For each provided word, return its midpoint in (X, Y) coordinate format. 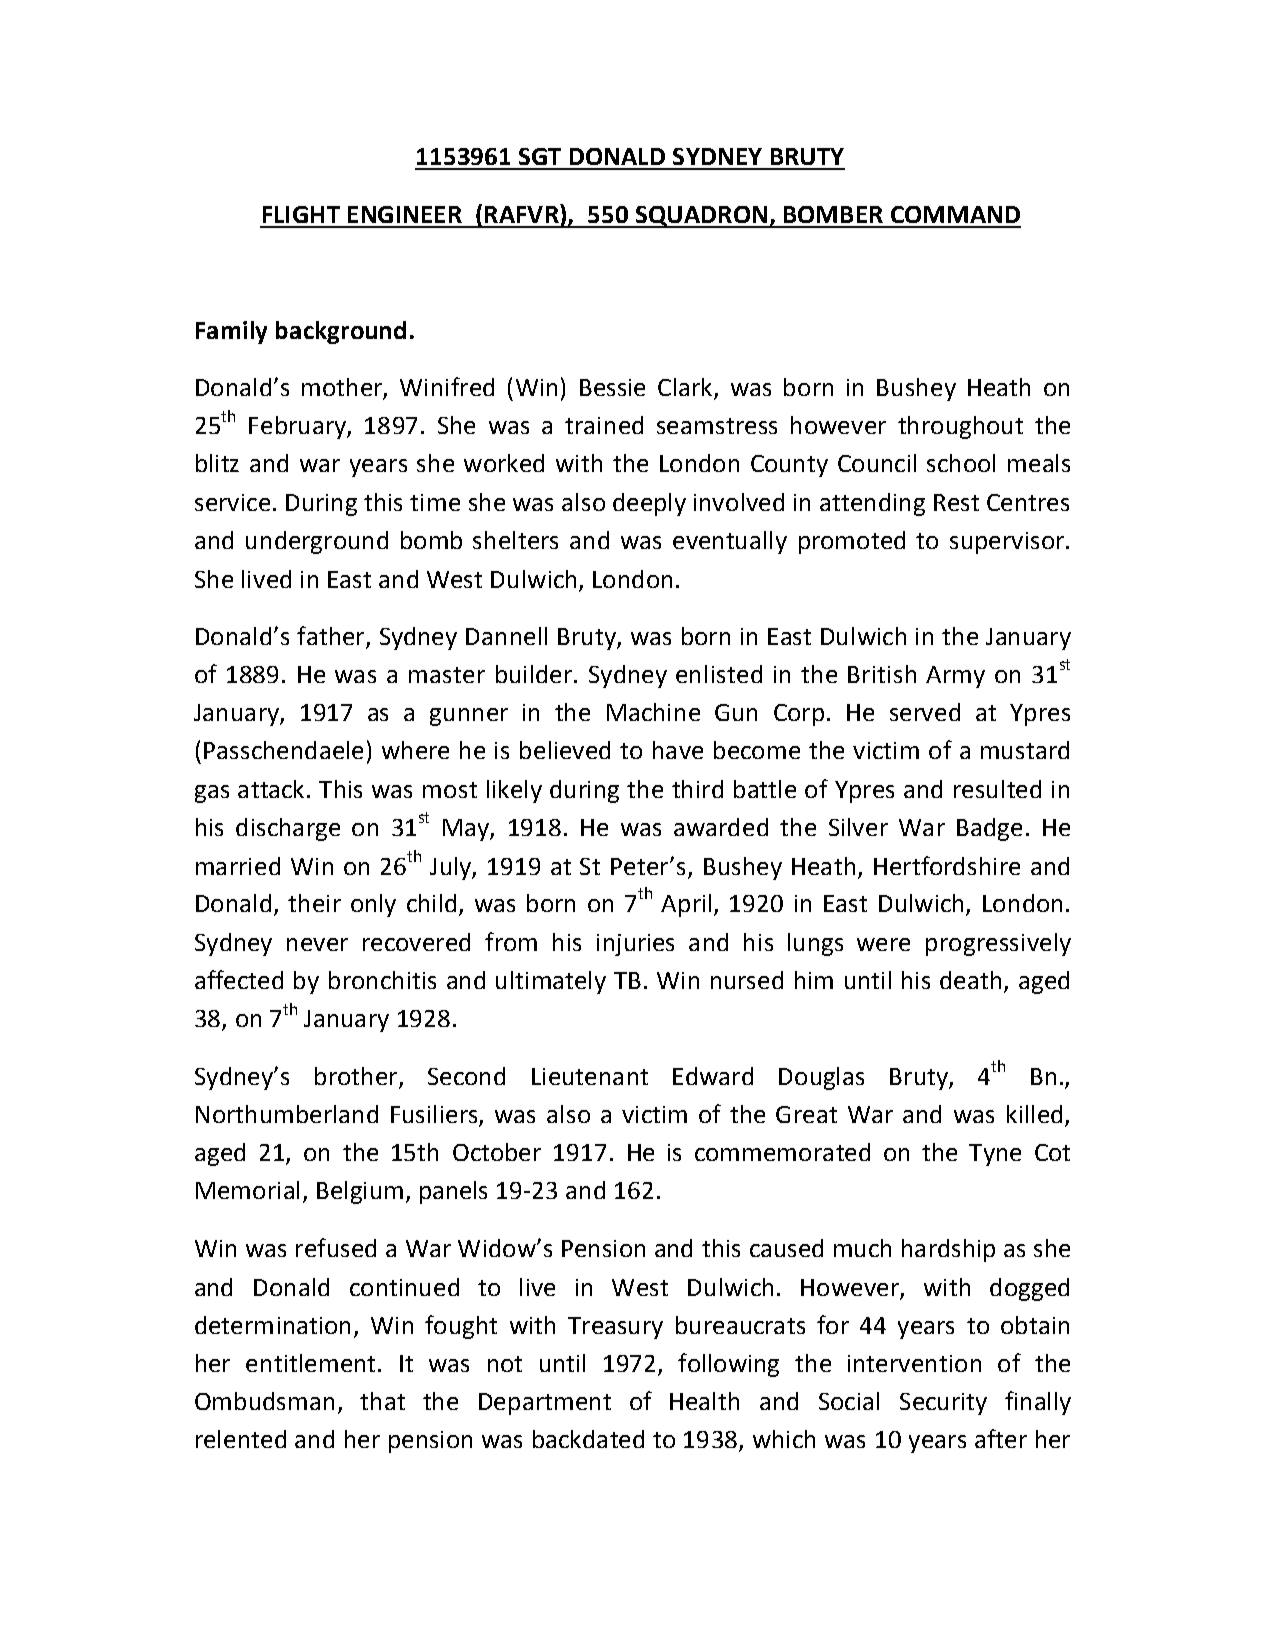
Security (943, 1404)
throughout (960, 427)
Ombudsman (264, 1401)
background (341, 332)
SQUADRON (701, 217)
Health (704, 1401)
